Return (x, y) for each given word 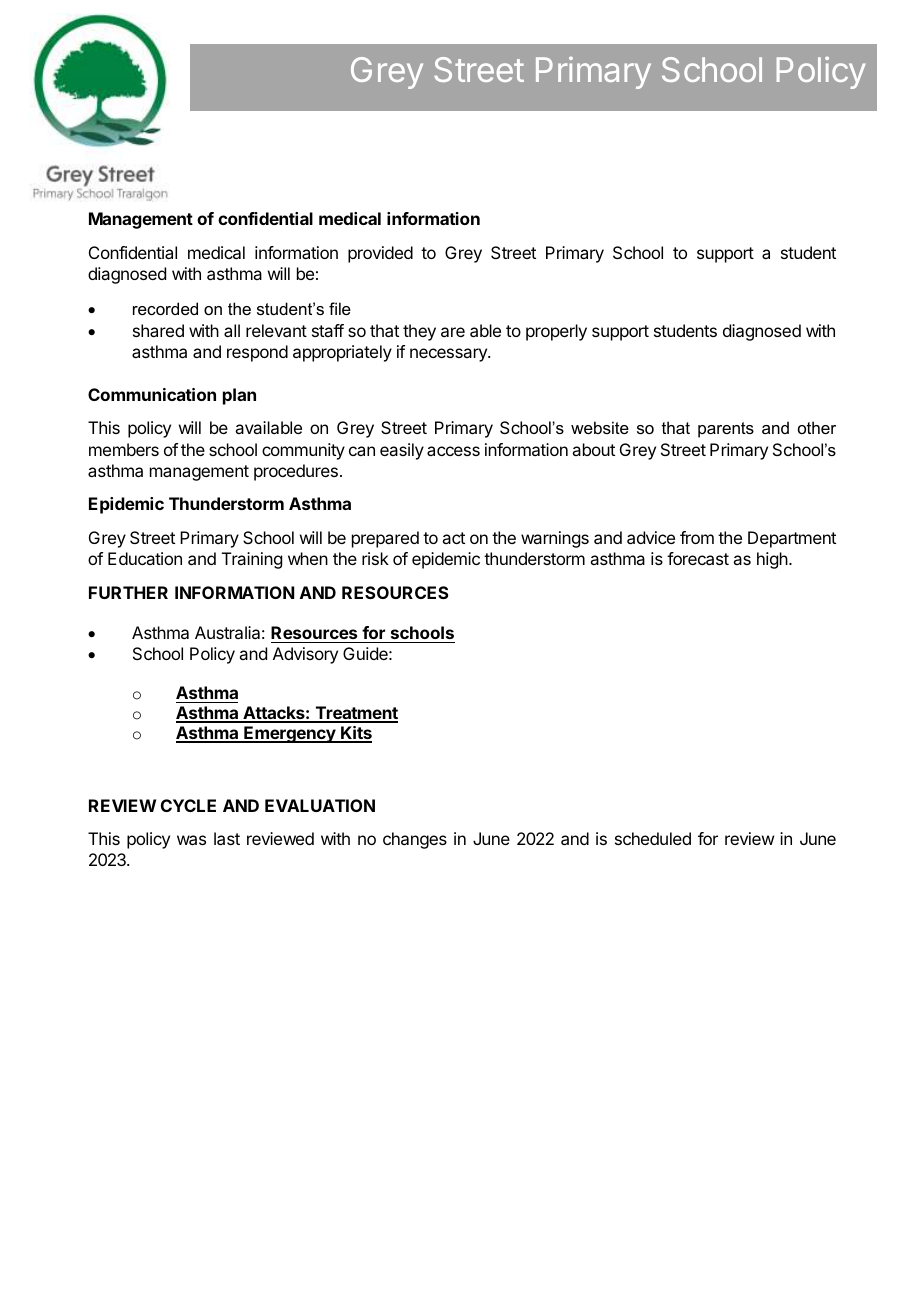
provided (380, 254)
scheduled (653, 838)
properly (556, 332)
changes (415, 840)
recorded (165, 308)
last (227, 838)
